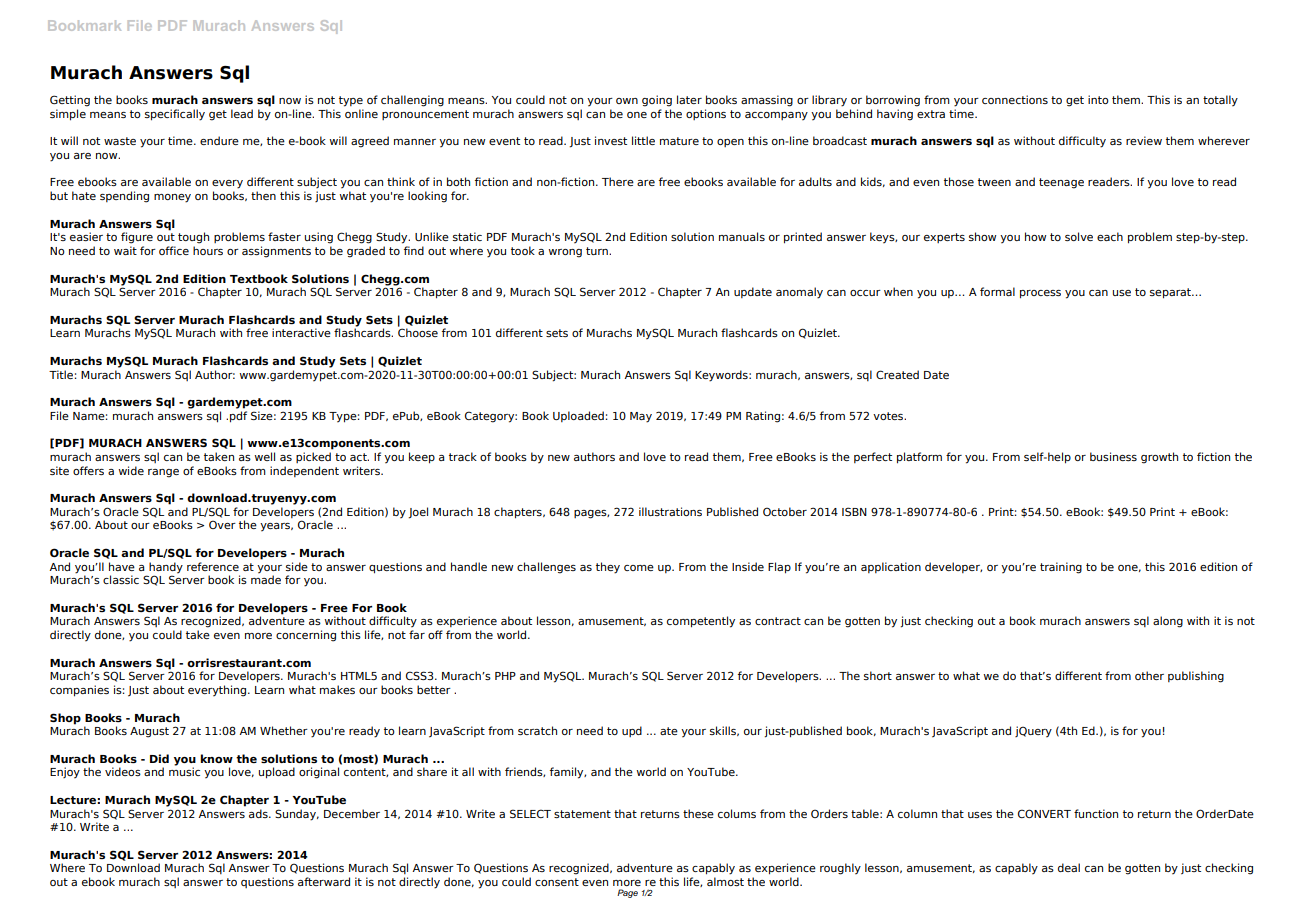 The height and width of the screenshot is (924, 1308). I want to click on specifically, so click(175, 115).
